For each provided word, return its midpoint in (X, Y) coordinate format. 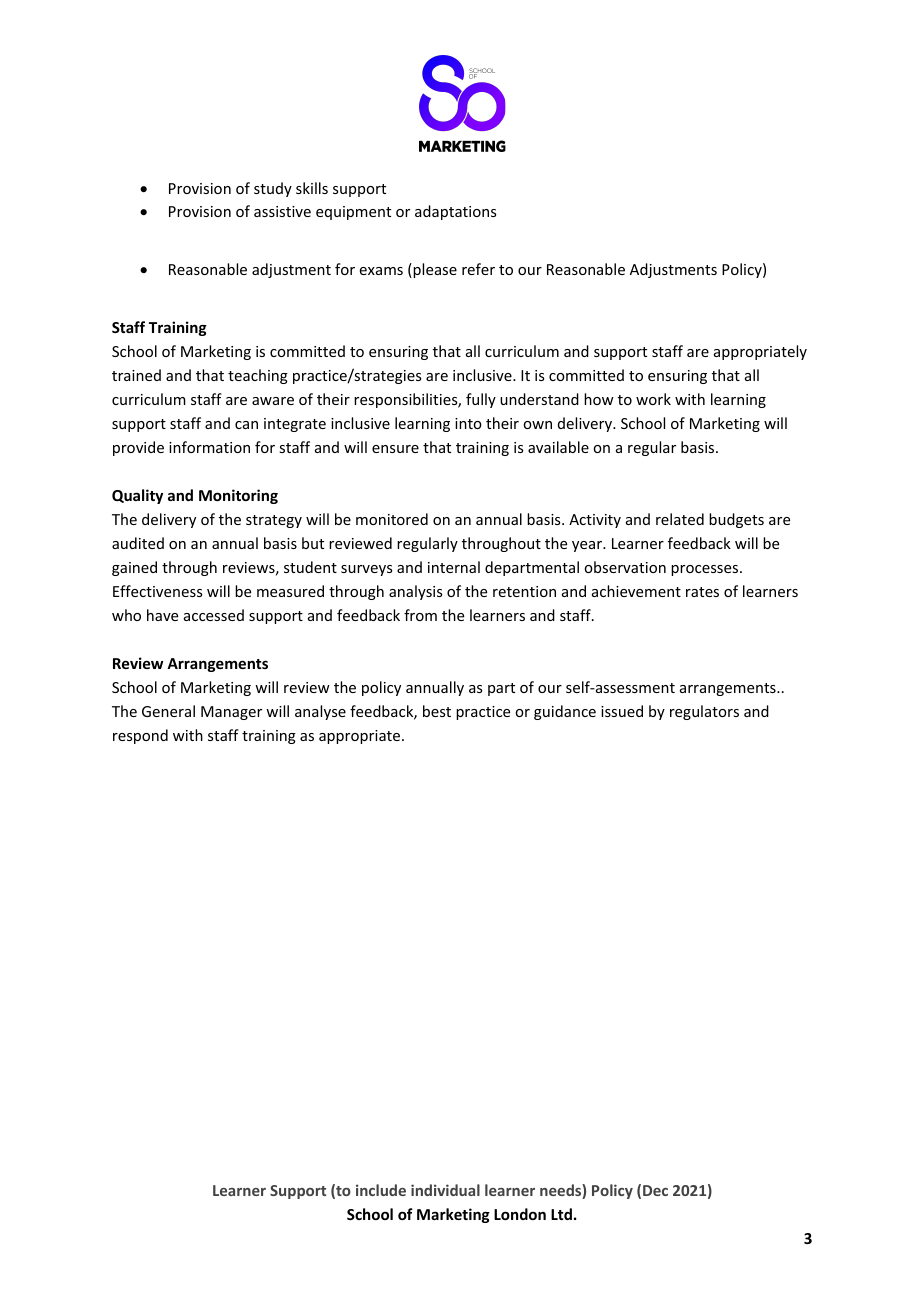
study (273, 189)
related (680, 519)
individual (445, 1190)
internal (454, 567)
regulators (704, 712)
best (437, 711)
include (381, 1190)
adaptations (455, 212)
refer (478, 269)
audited (138, 543)
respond (140, 736)
